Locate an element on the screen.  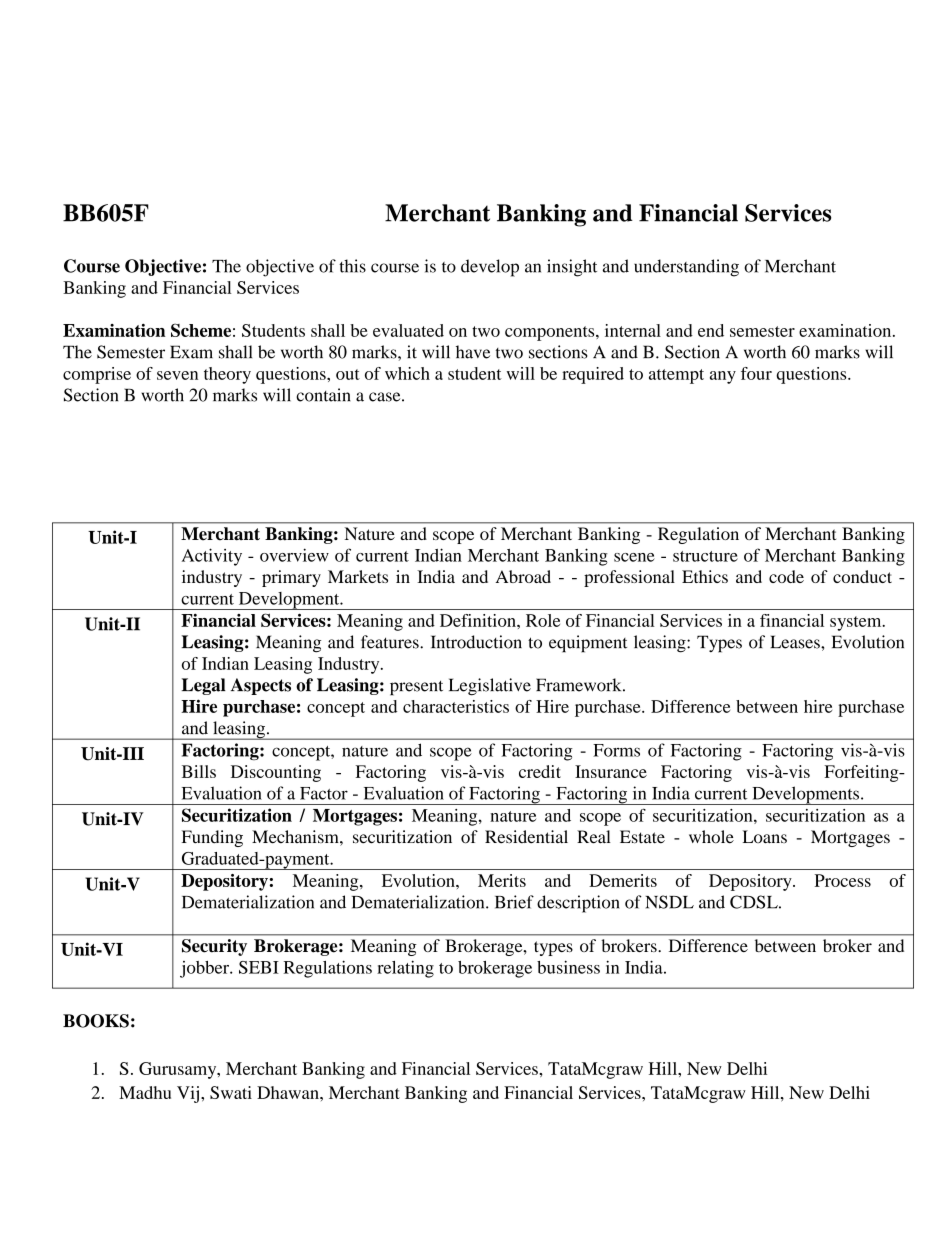
Leases is located at coordinates (796, 642).
